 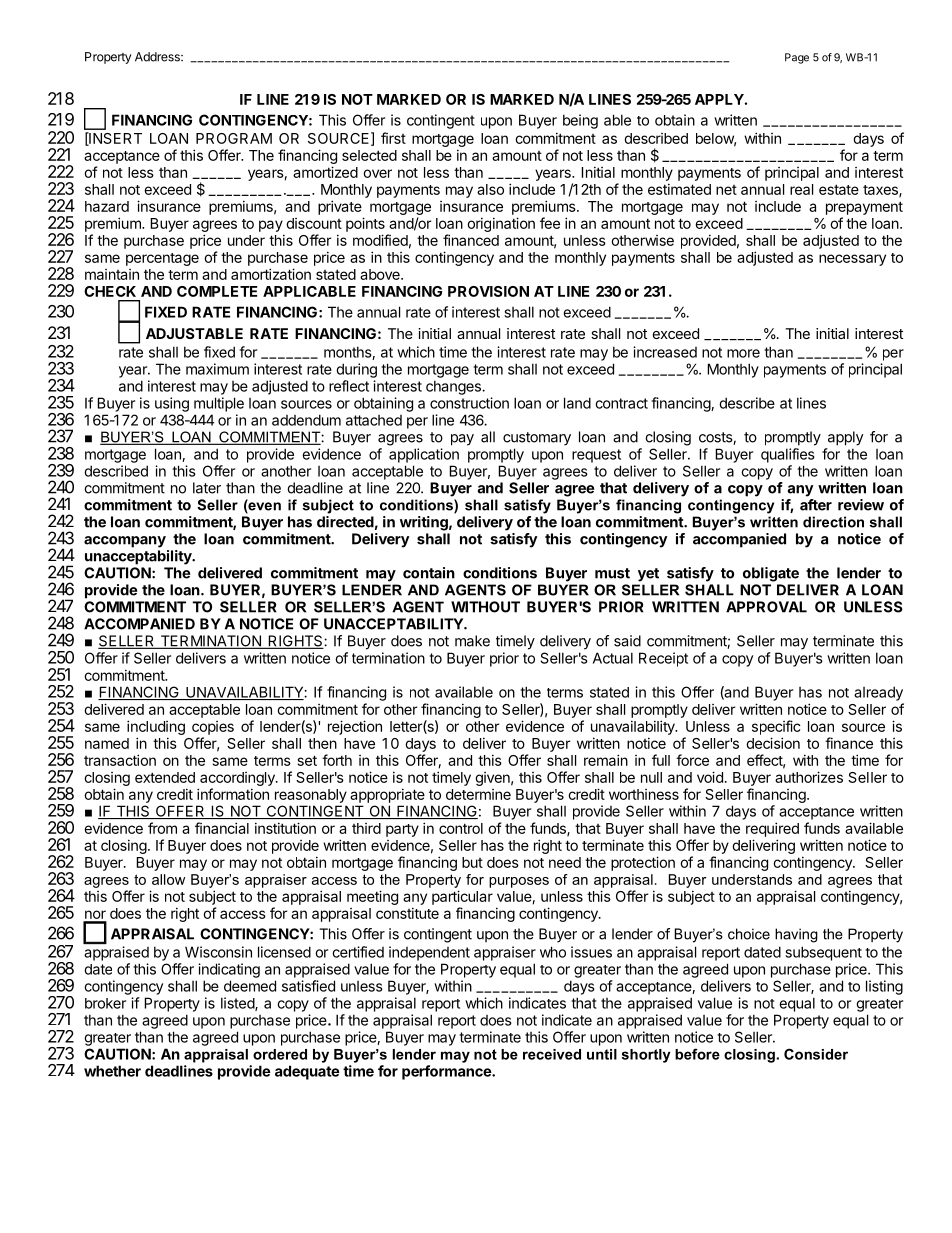 What do you see at coordinates (238, 1004) in the document?
I see `listed` at bounding box center [238, 1004].
